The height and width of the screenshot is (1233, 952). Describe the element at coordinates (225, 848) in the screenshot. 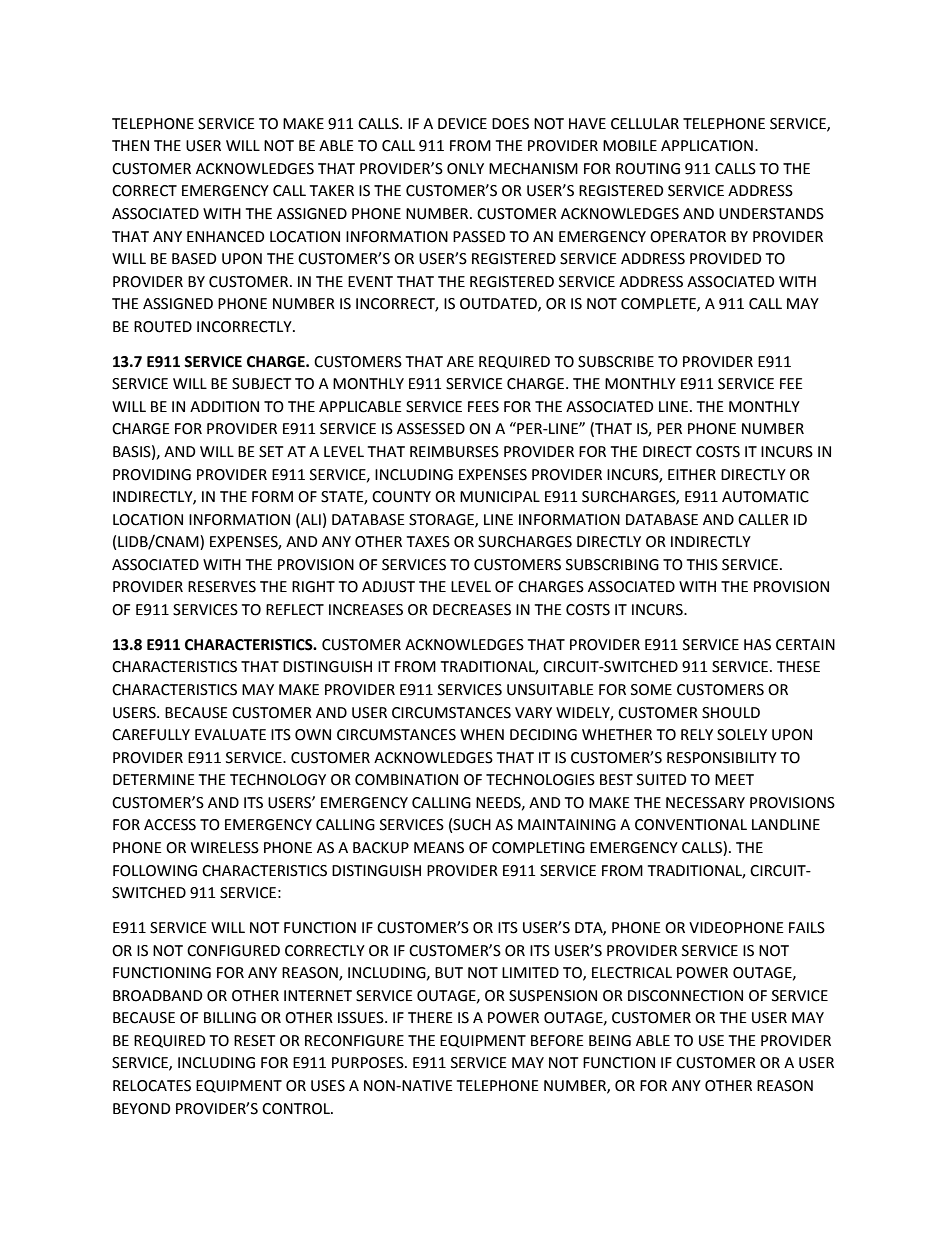

I see `WIRELESS` at that location.
